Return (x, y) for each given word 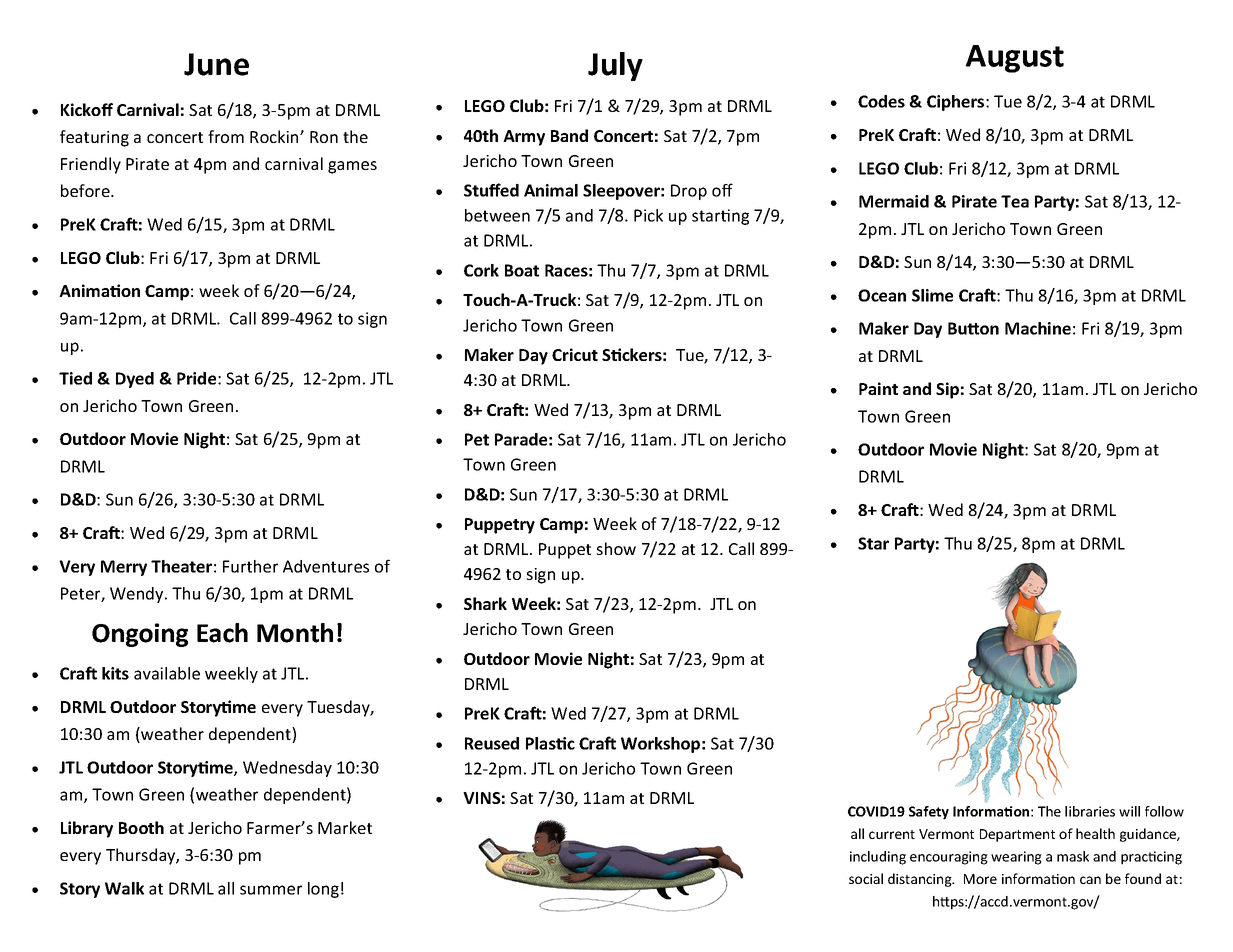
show (616, 548)
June (216, 64)
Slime (932, 295)
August (1015, 59)
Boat (522, 270)
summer (271, 890)
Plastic (550, 743)
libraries (1090, 811)
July (615, 66)
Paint (878, 388)
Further (250, 566)
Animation (99, 290)
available (167, 673)
